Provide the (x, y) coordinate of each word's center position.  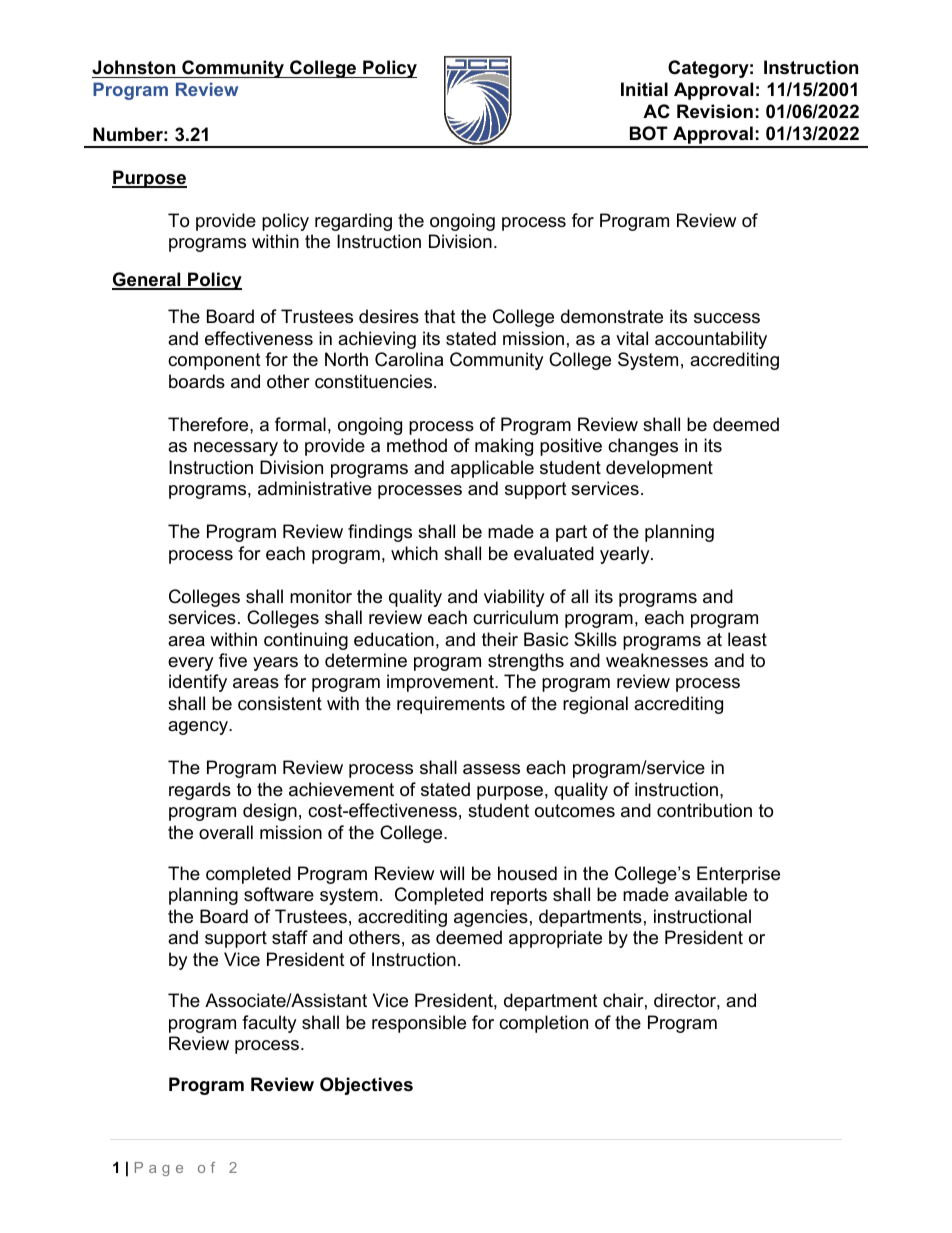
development (659, 469)
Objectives (366, 1086)
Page (159, 1169)
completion (543, 1024)
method (417, 445)
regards (200, 791)
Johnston (133, 67)
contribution (704, 810)
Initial (644, 89)
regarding (353, 222)
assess (491, 769)
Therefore (209, 424)
